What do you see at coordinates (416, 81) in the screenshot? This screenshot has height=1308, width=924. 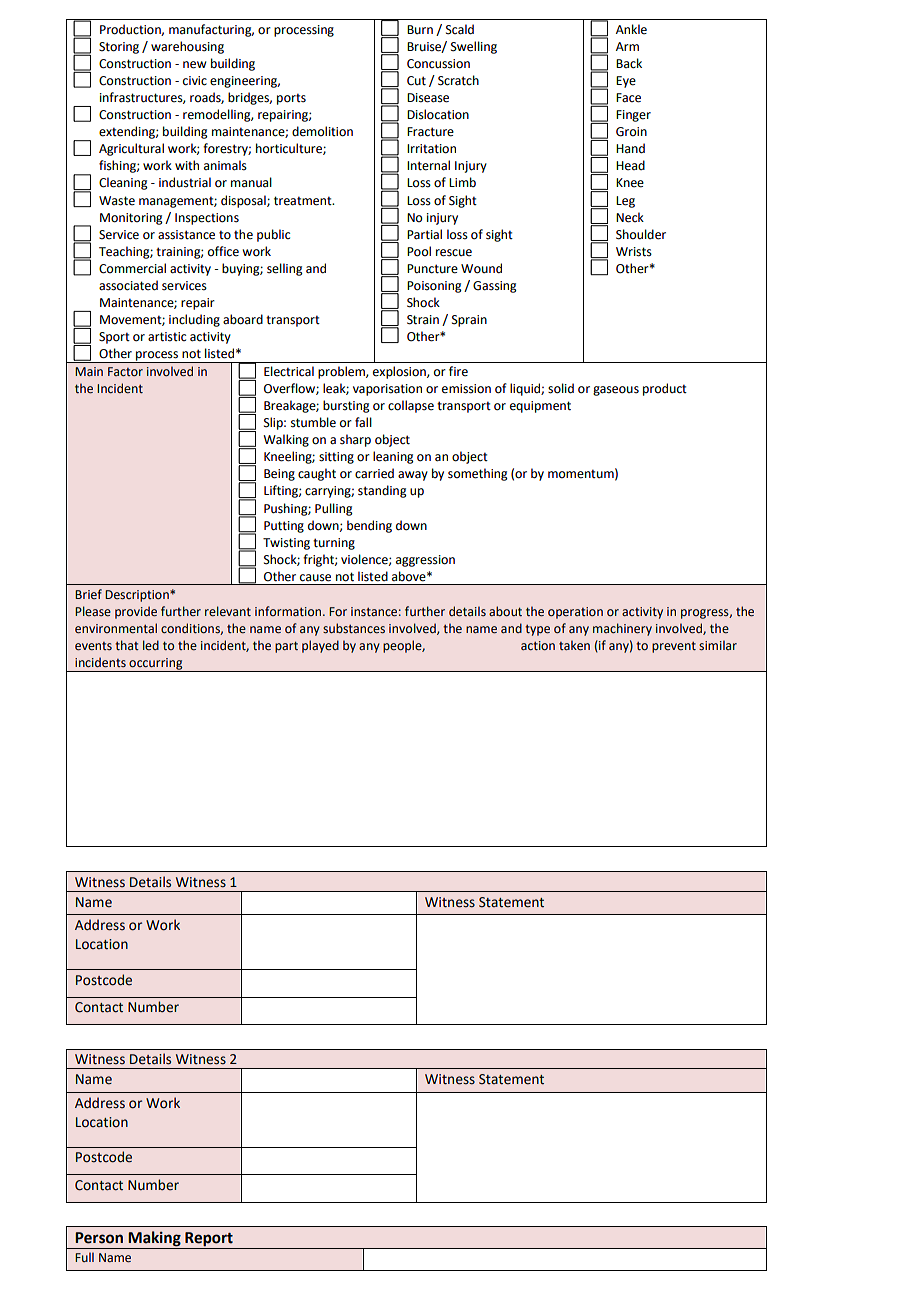 I see `Cut` at bounding box center [416, 81].
